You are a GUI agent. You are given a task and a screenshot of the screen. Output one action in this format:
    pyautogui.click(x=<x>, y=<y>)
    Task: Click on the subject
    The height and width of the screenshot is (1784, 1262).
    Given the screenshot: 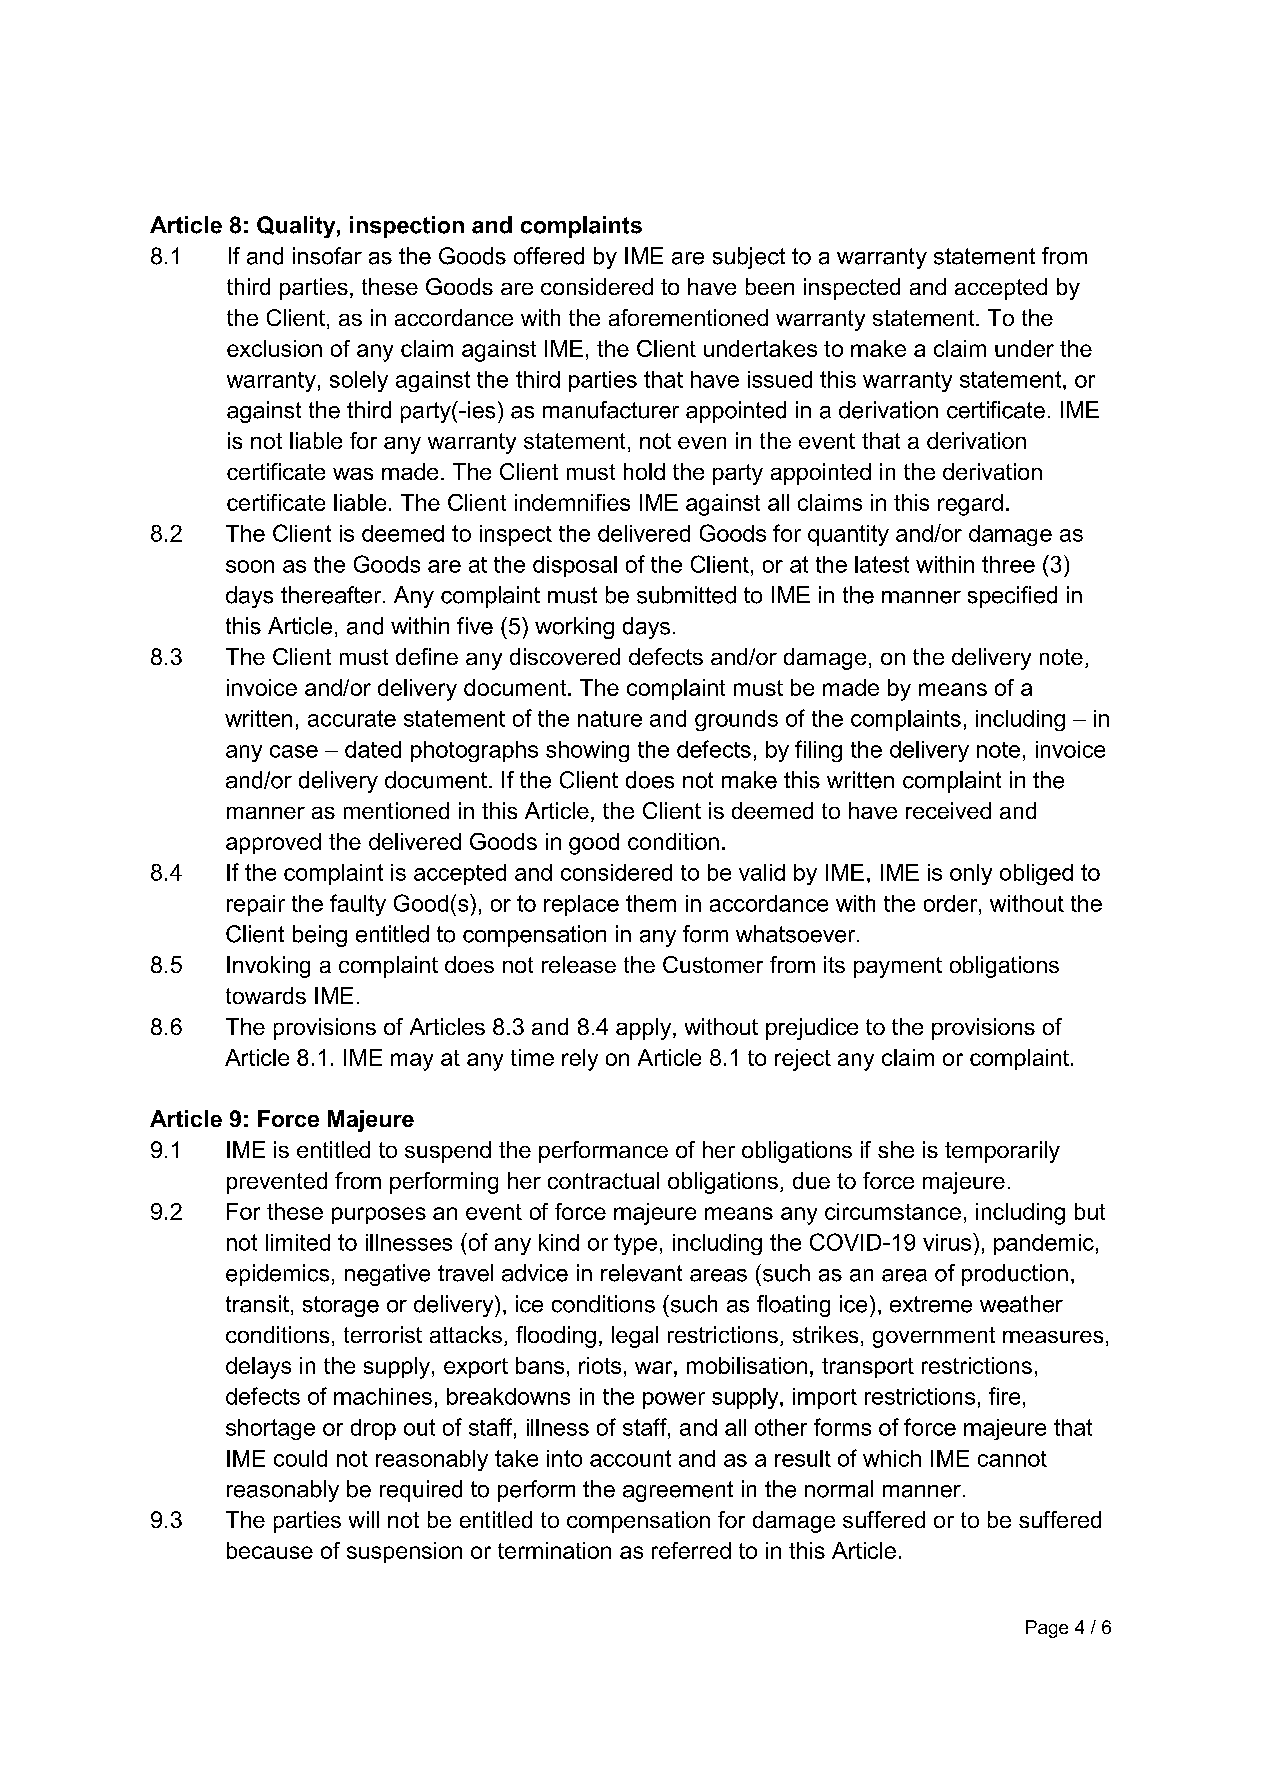 What is the action you would take?
    pyautogui.click(x=749, y=258)
